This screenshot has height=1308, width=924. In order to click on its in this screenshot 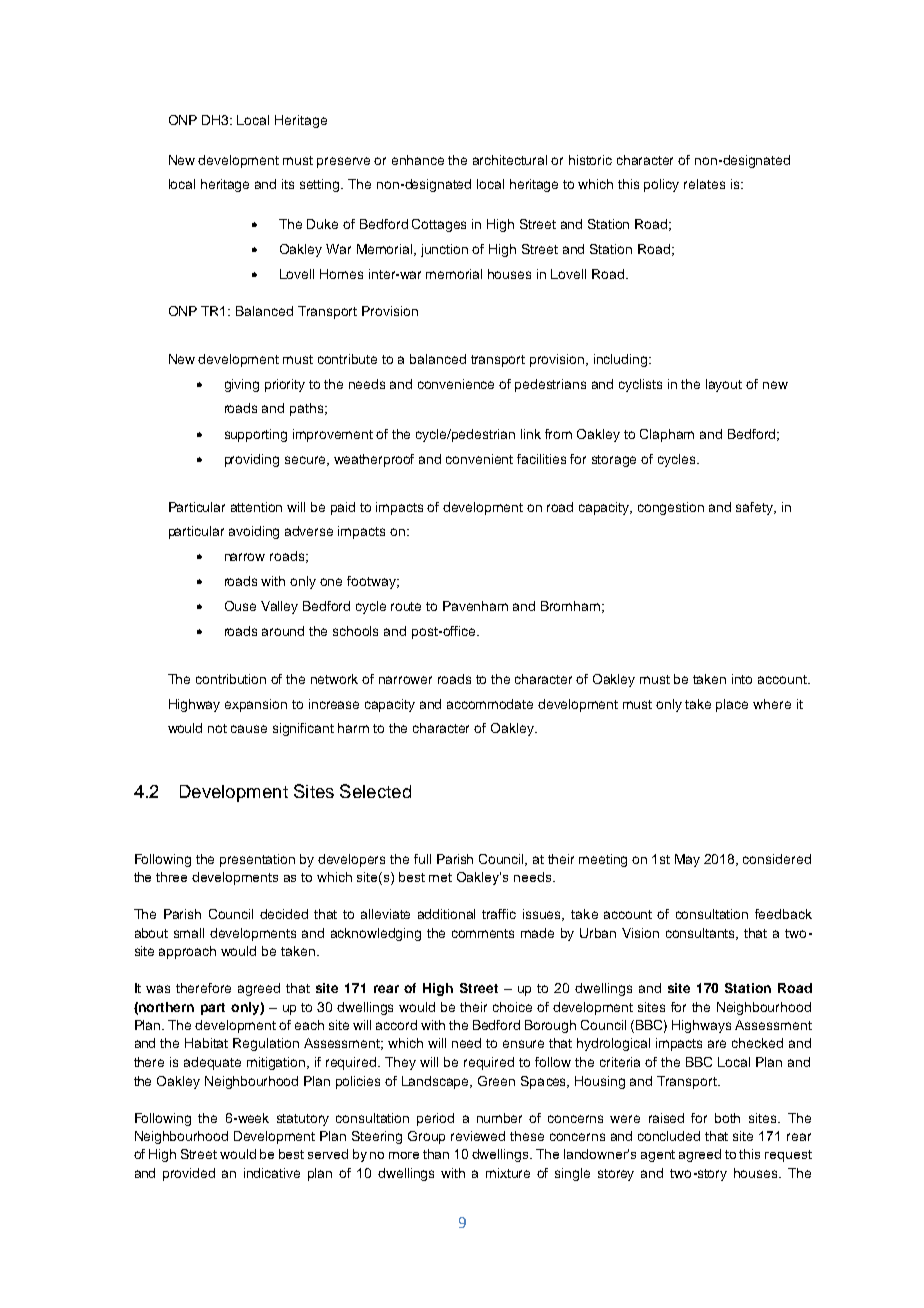, I will do `click(288, 184)`.
